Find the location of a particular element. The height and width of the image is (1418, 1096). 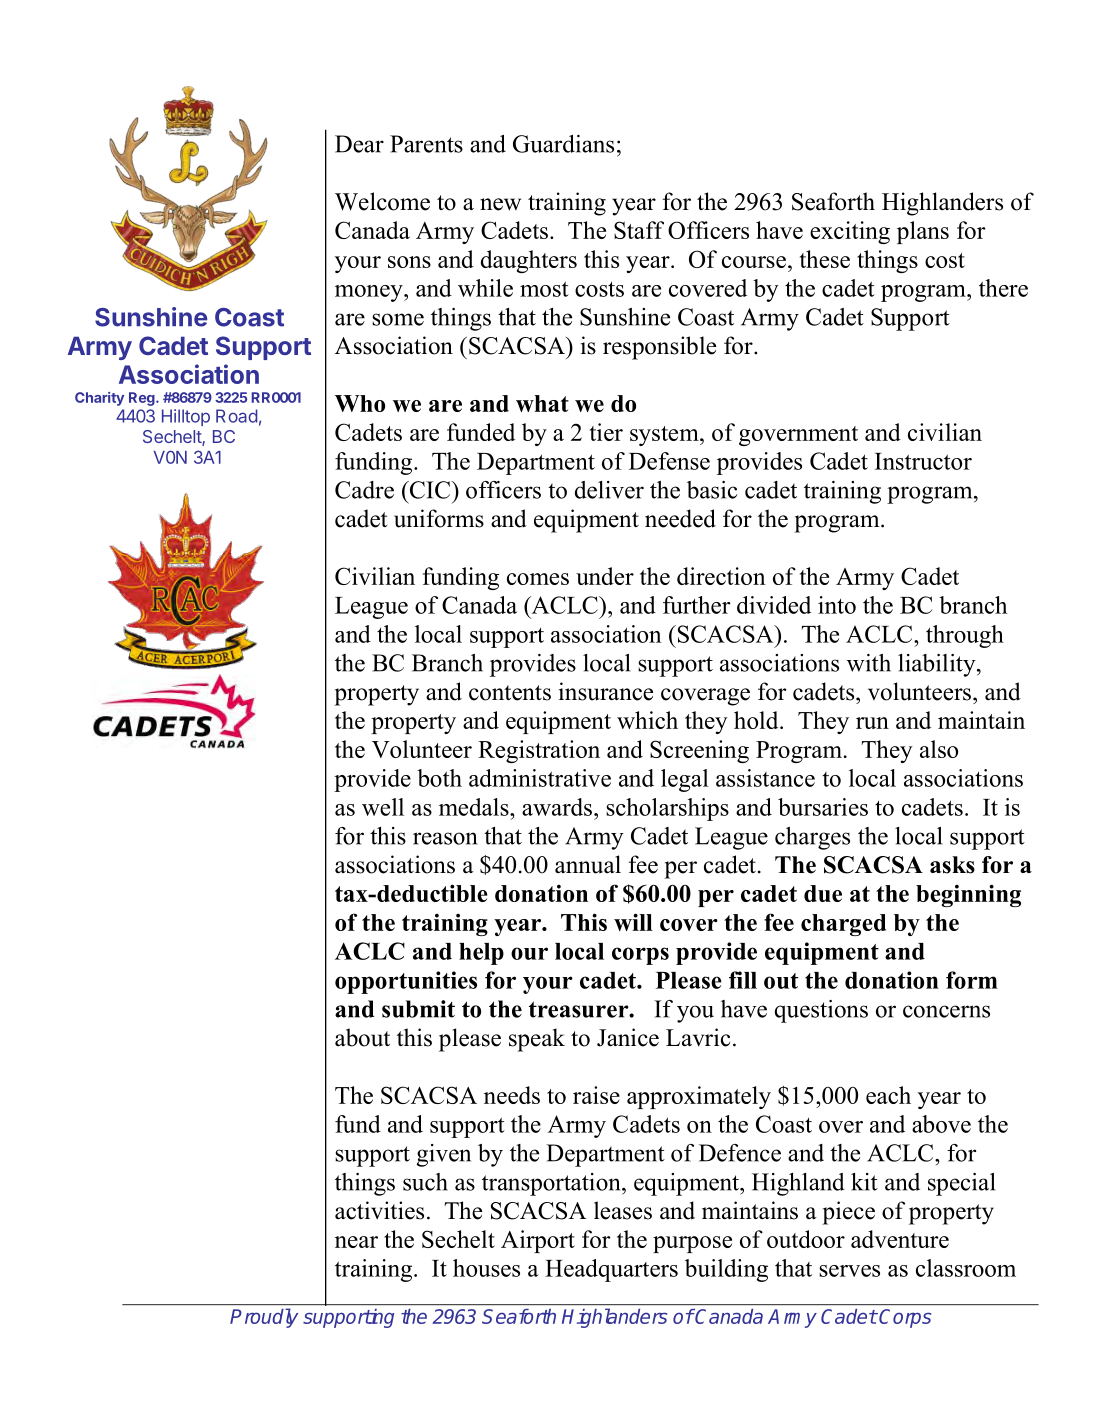

Headquarters is located at coordinates (611, 1270).
